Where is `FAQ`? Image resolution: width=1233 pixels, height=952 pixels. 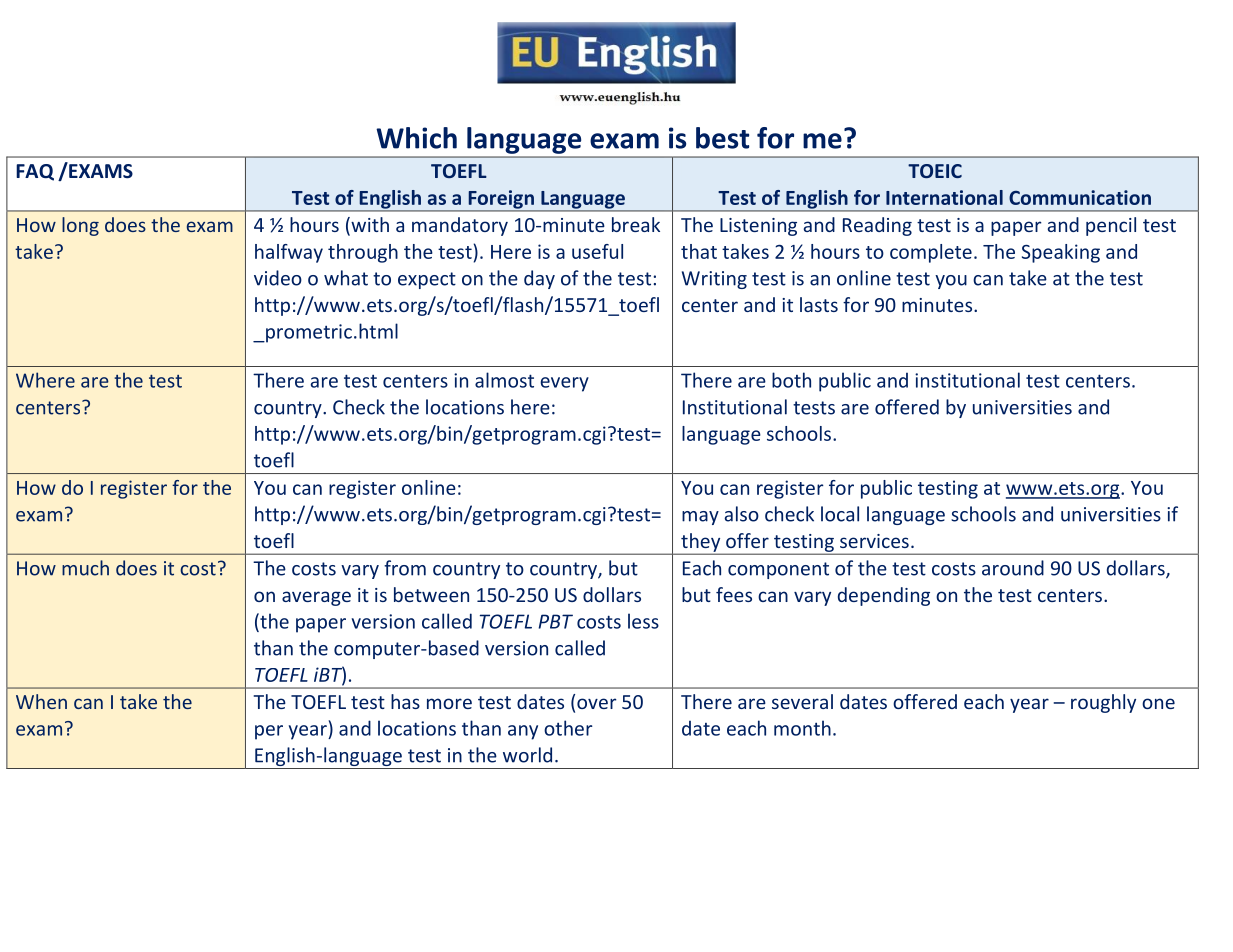 FAQ is located at coordinates (35, 172).
